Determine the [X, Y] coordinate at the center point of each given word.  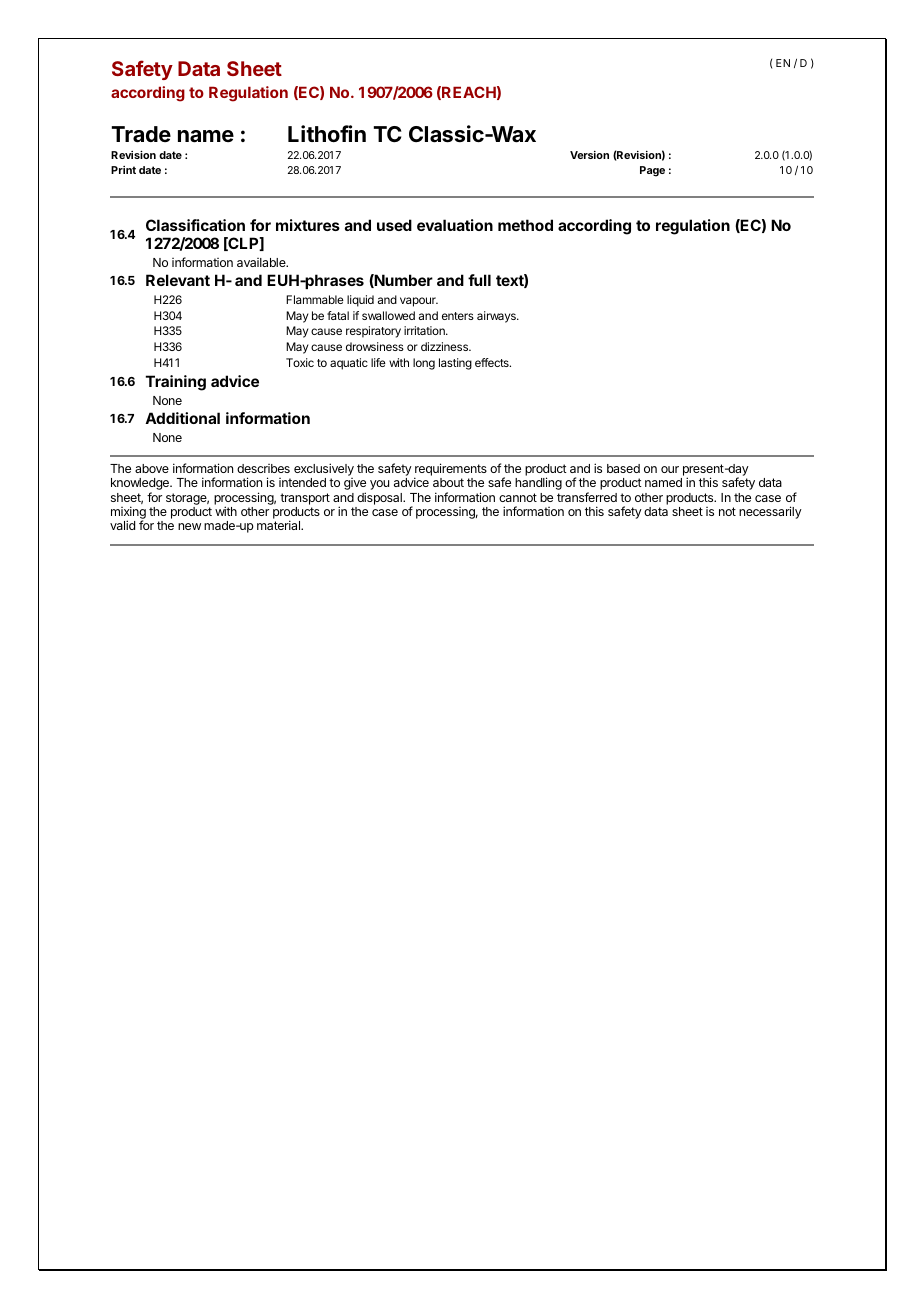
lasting [455, 364]
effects [493, 362]
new [189, 526]
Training [176, 383]
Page [652, 171]
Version [589, 155]
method [525, 225]
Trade [141, 134]
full [479, 280]
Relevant [178, 280]
